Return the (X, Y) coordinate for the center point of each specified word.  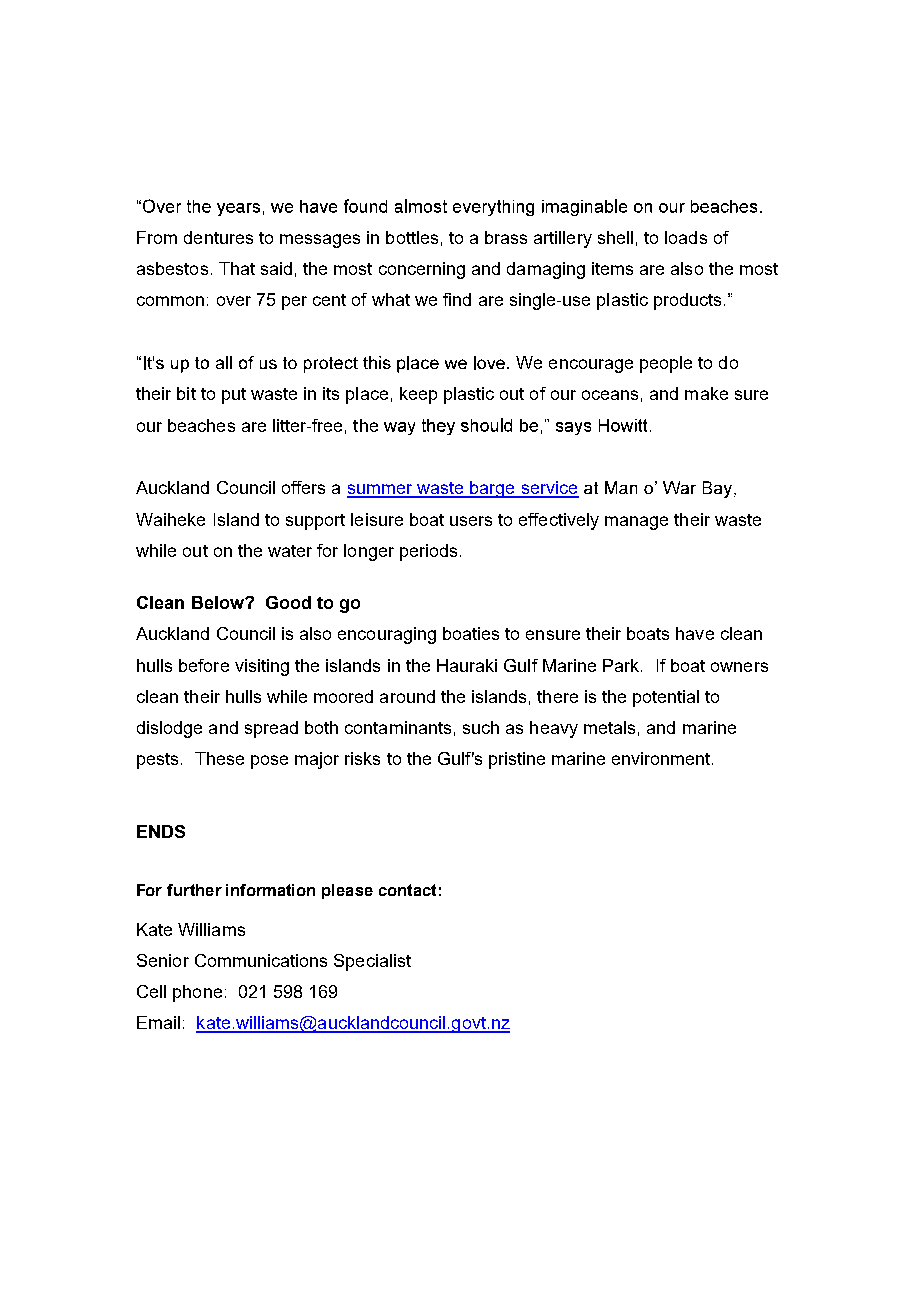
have (695, 633)
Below (219, 602)
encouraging (387, 635)
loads (686, 237)
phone (197, 993)
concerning (422, 270)
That (237, 268)
